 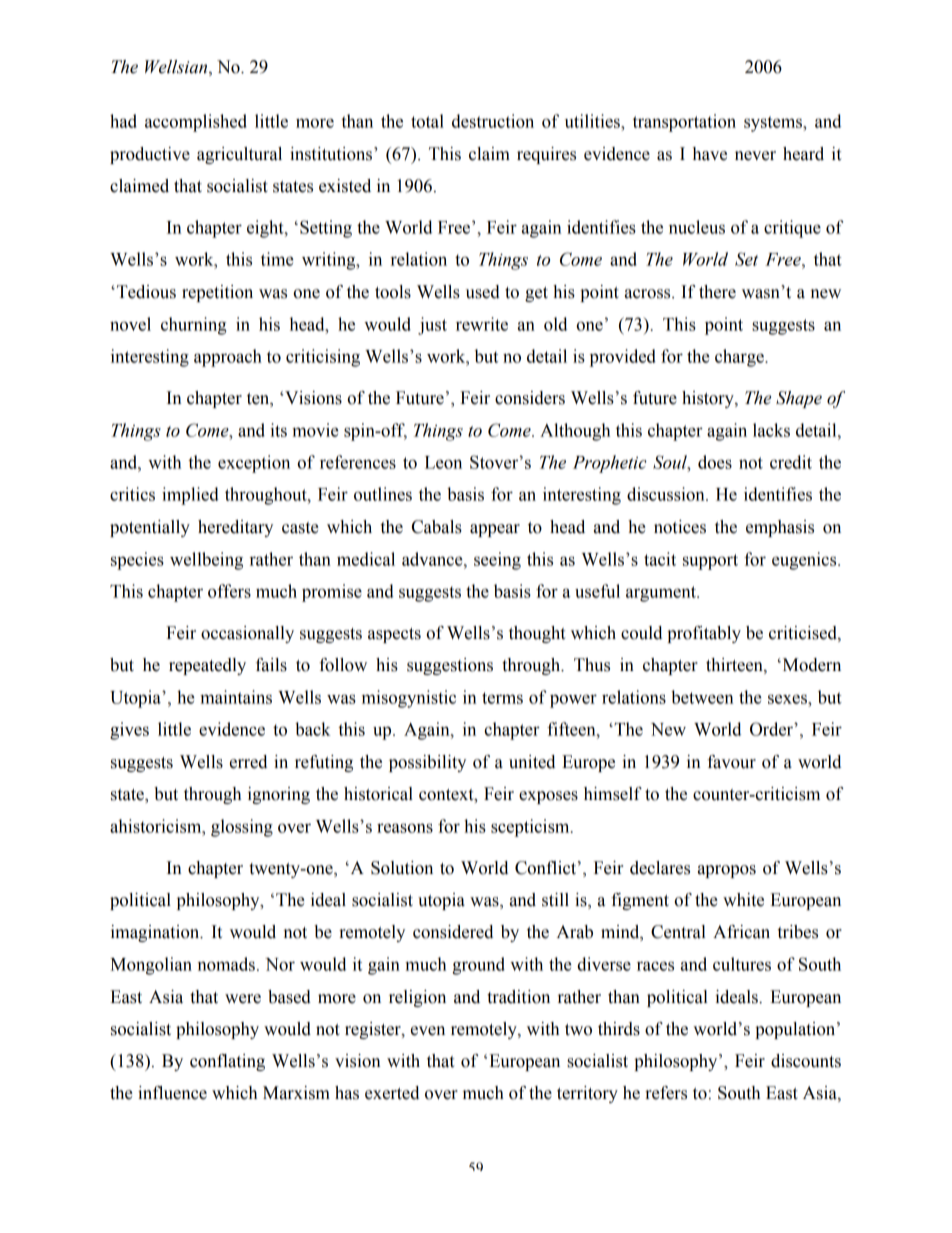 I want to click on have, so click(x=710, y=154).
